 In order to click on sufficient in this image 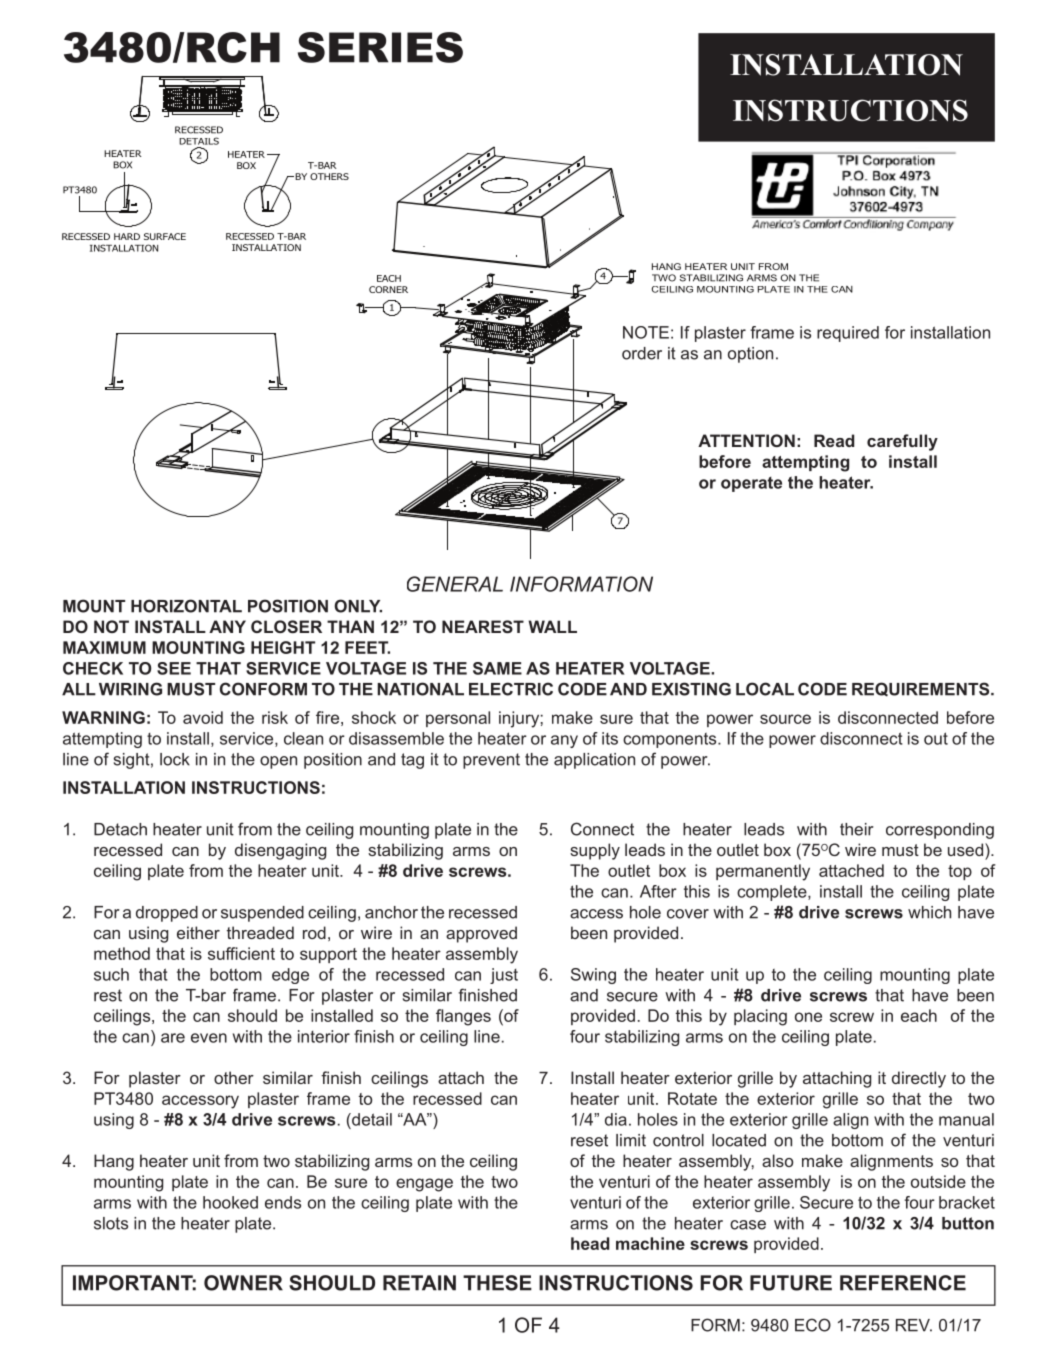, I will do `click(241, 953)`.
